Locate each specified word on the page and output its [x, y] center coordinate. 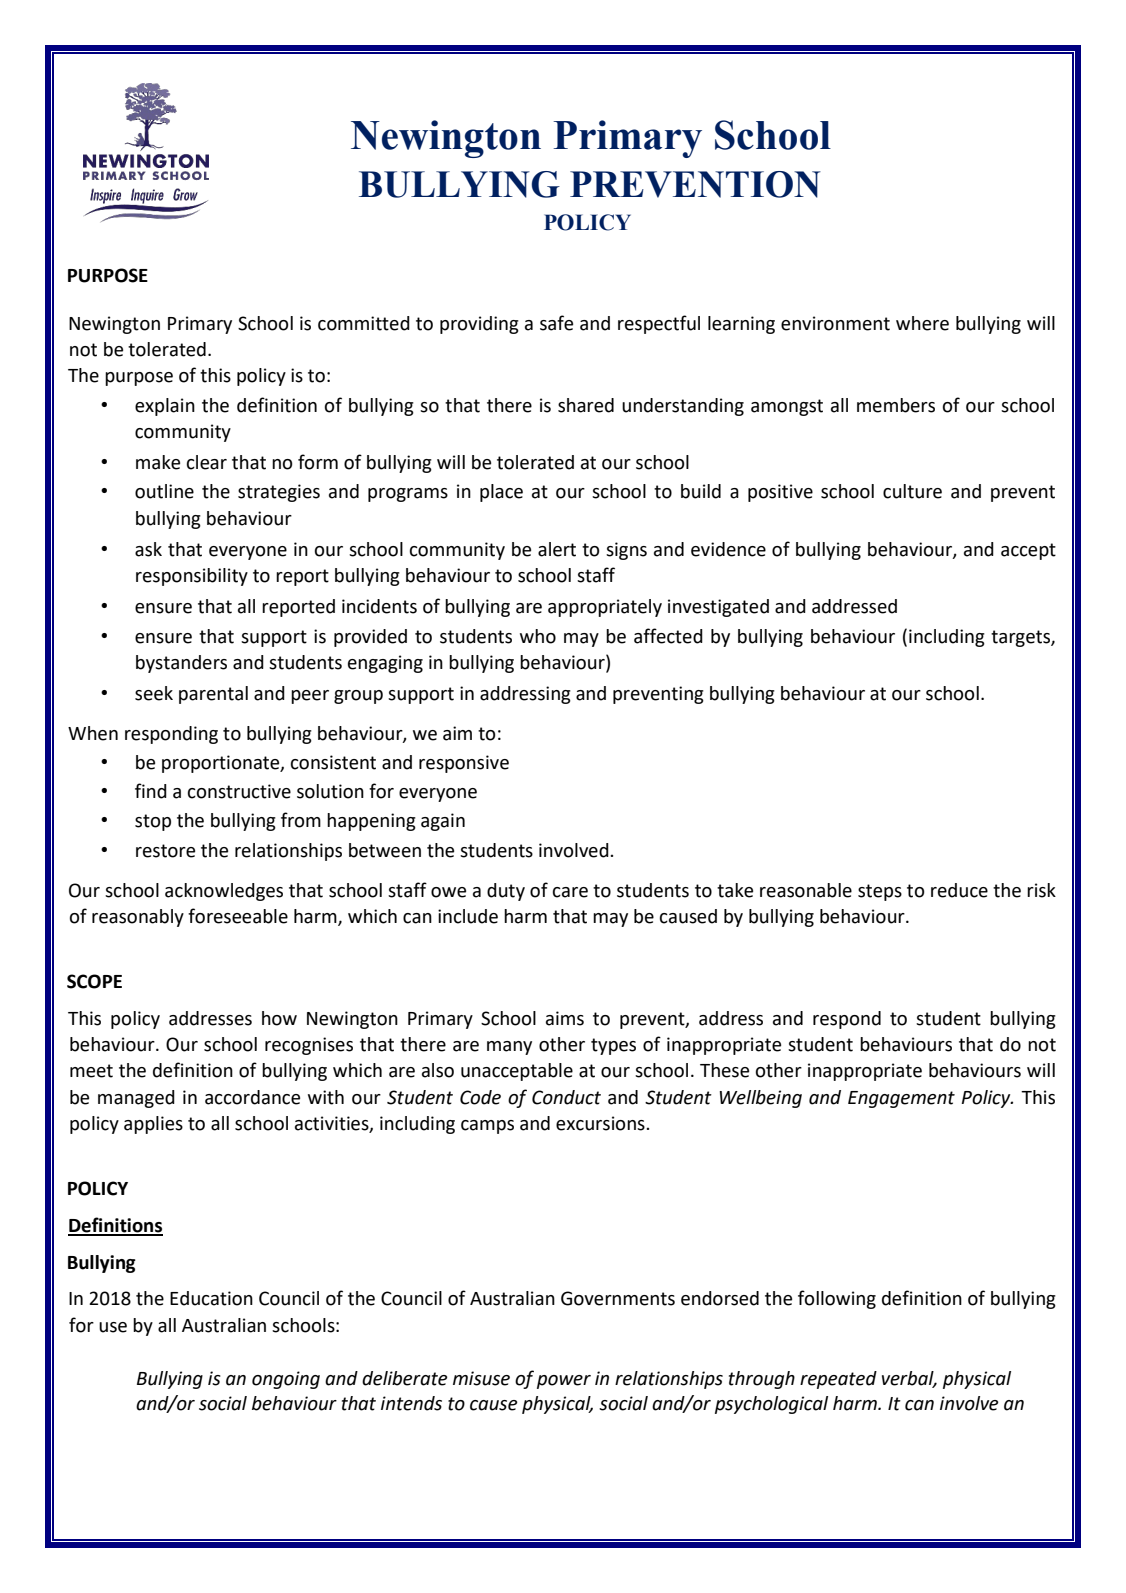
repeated [838, 1380]
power [564, 1382]
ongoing [286, 1380]
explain [165, 407]
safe [556, 323]
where [922, 323]
